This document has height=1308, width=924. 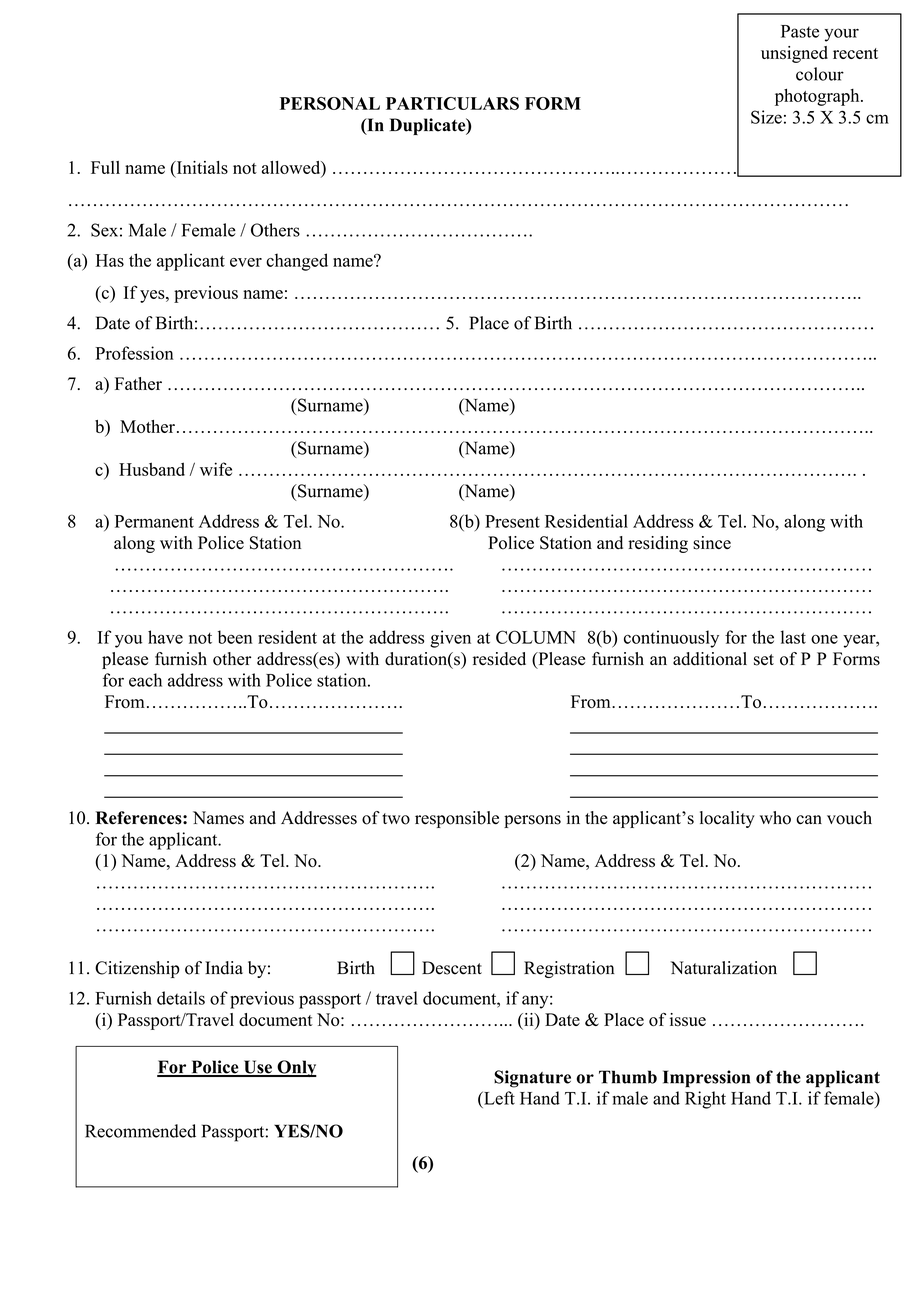 I want to click on PARTICULARS, so click(x=452, y=103).
